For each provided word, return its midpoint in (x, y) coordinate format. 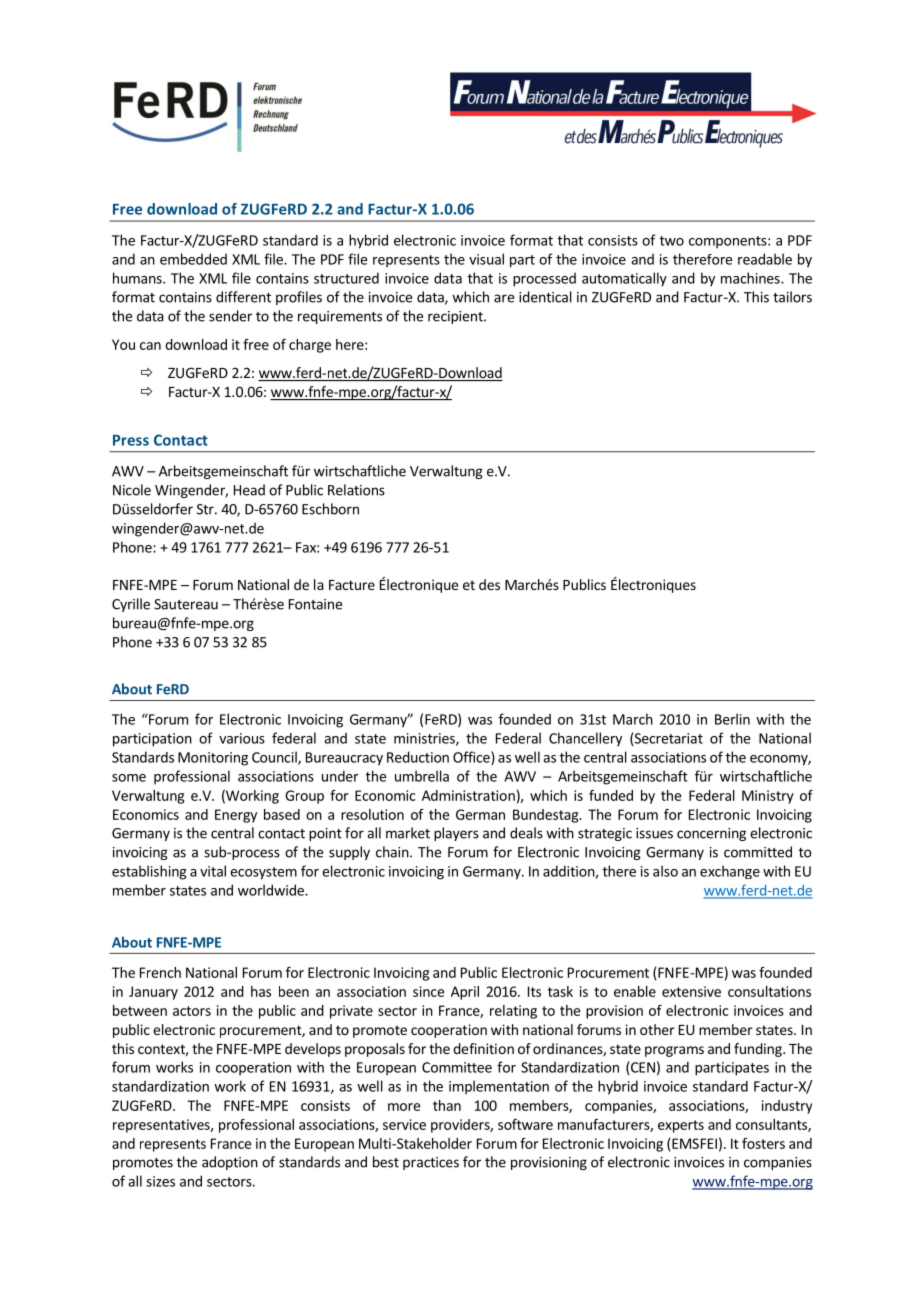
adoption (230, 1163)
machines (751, 278)
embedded (193, 259)
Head (249, 490)
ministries (425, 739)
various (242, 738)
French (160, 972)
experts (681, 1126)
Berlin (732, 719)
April (465, 993)
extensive (691, 991)
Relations (356, 490)
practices (431, 1163)
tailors (792, 297)
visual (486, 259)
